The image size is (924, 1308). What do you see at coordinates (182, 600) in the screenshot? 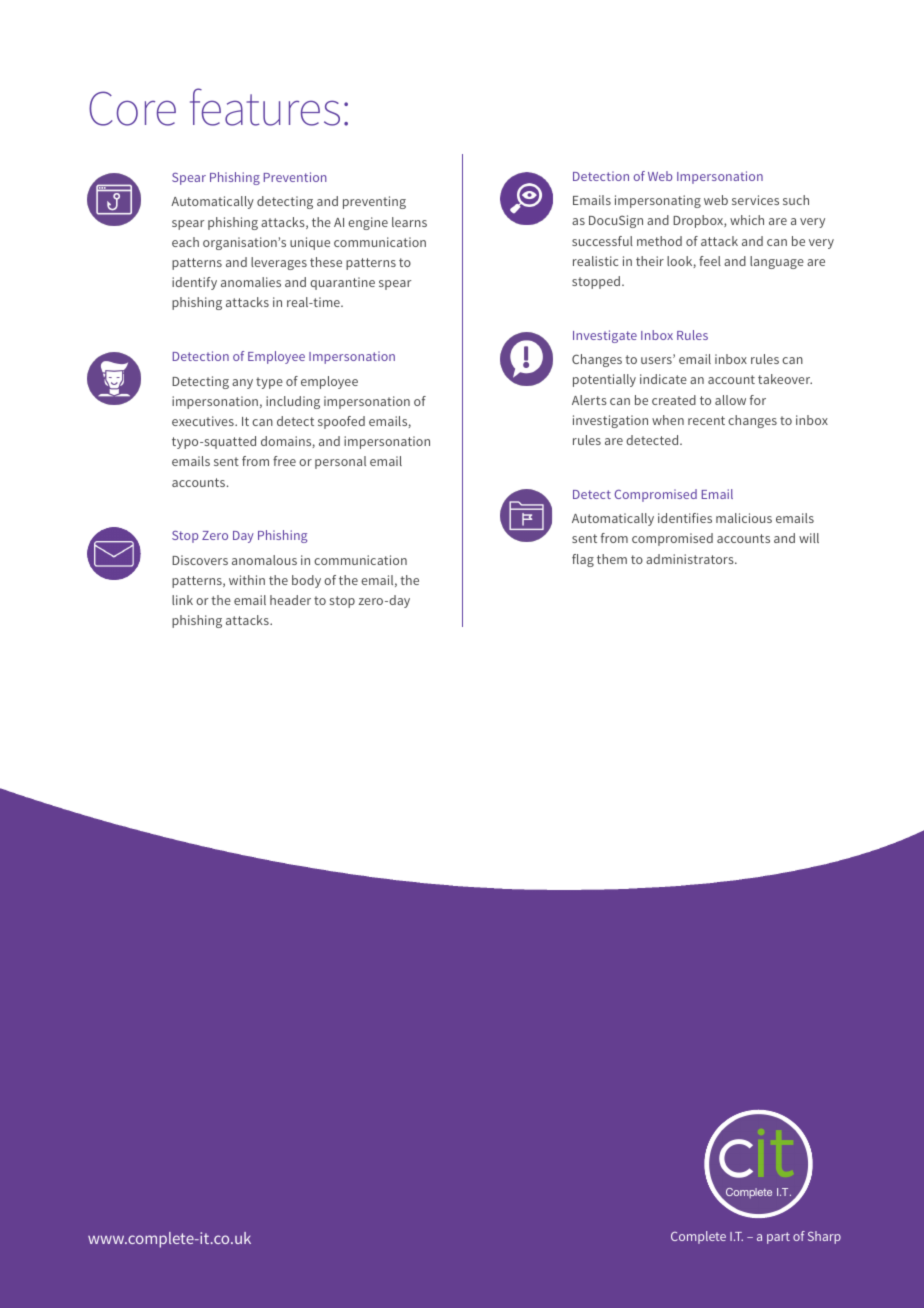
I see `link` at bounding box center [182, 600].
